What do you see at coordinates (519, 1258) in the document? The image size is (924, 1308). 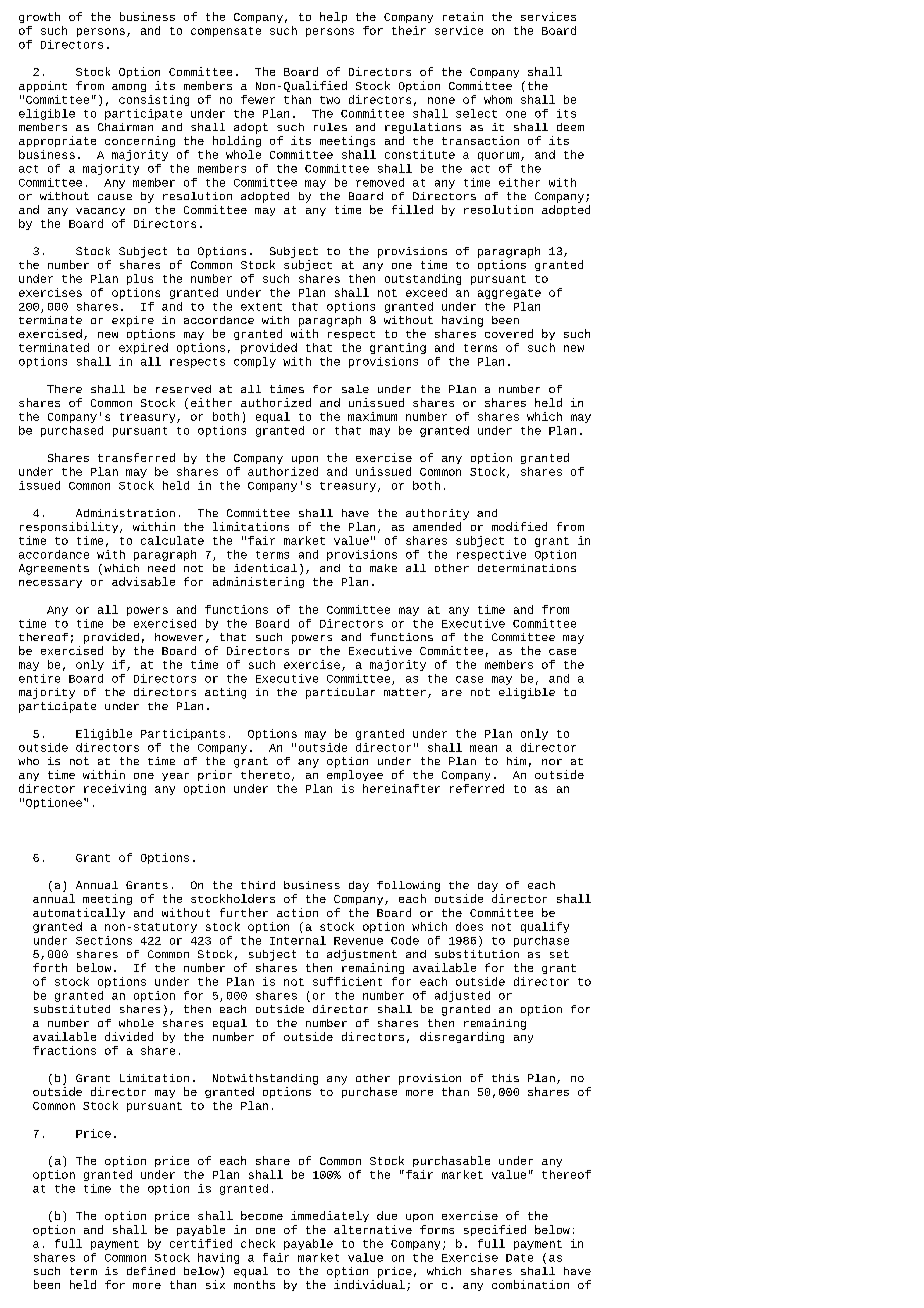 I see `Date` at bounding box center [519, 1258].
